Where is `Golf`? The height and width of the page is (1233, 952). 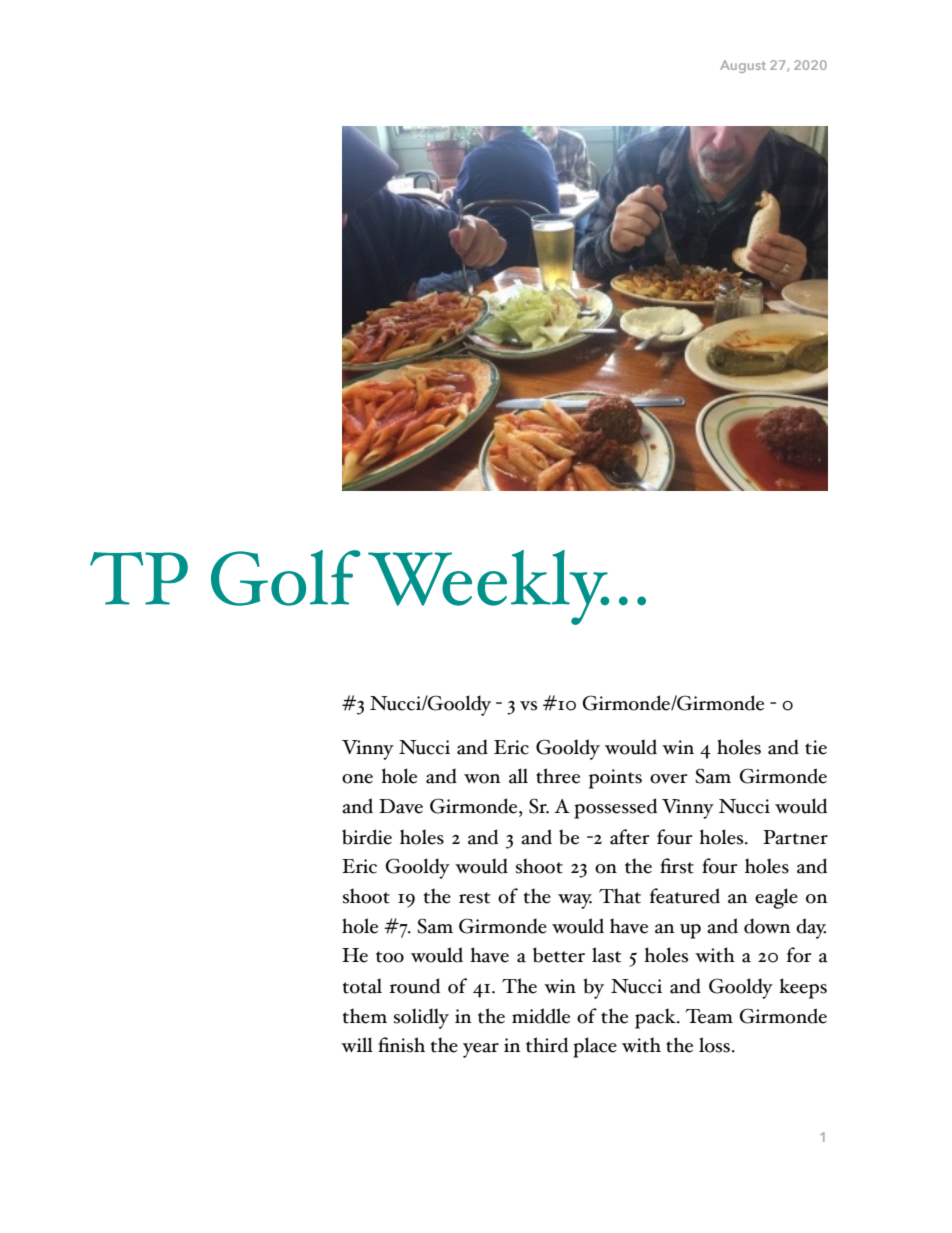 Golf is located at coordinates (286, 578).
